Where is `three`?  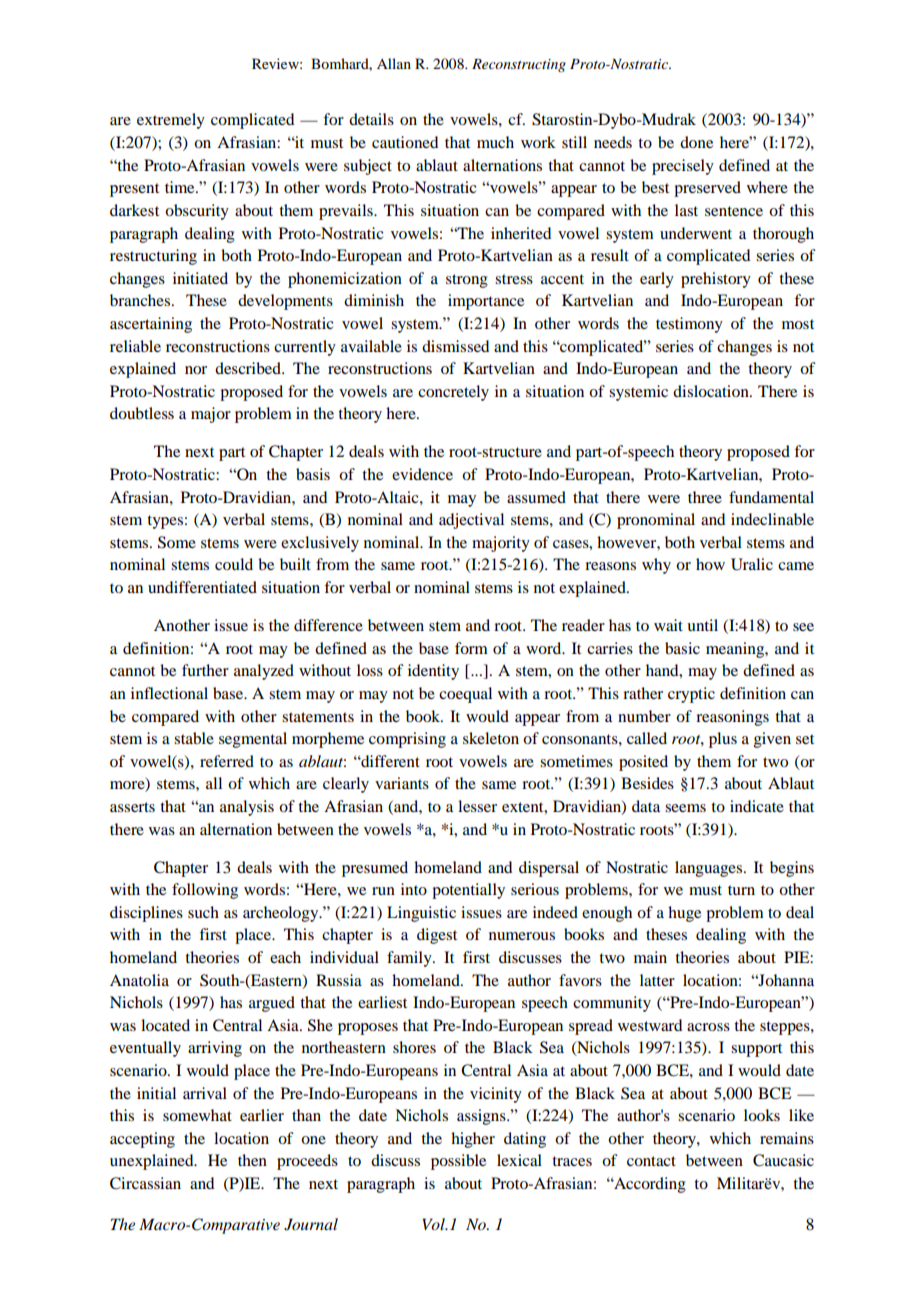
three is located at coordinates (705, 497).
